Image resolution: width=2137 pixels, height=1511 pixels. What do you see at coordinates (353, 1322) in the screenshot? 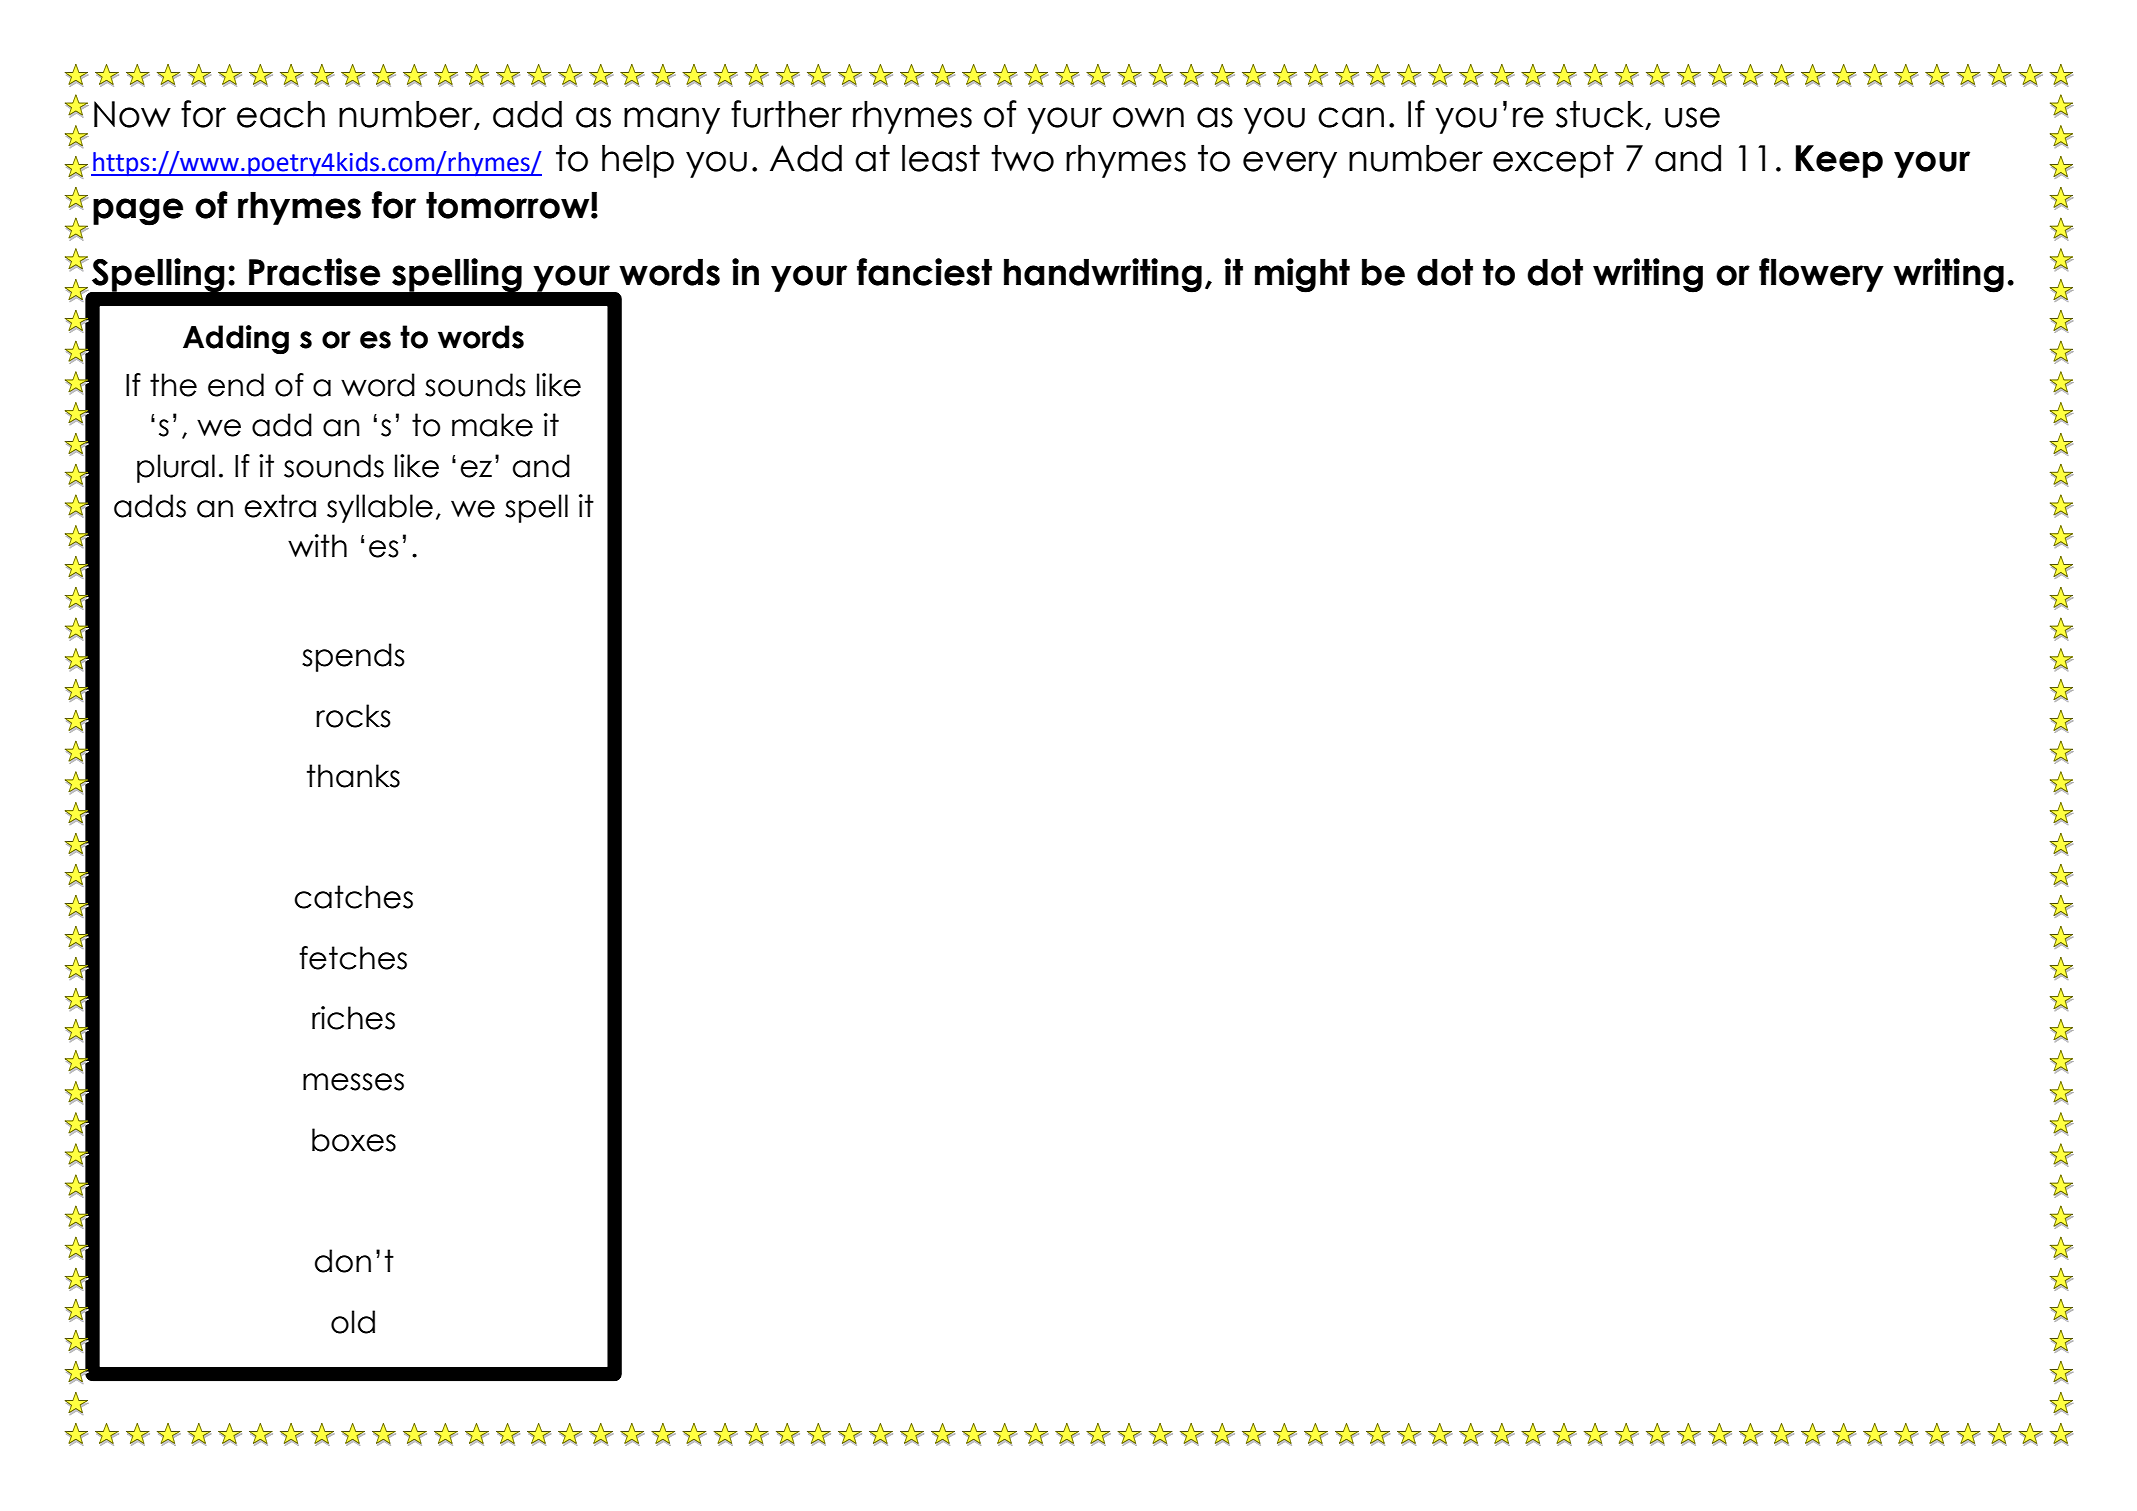
I see `old` at bounding box center [353, 1322].
